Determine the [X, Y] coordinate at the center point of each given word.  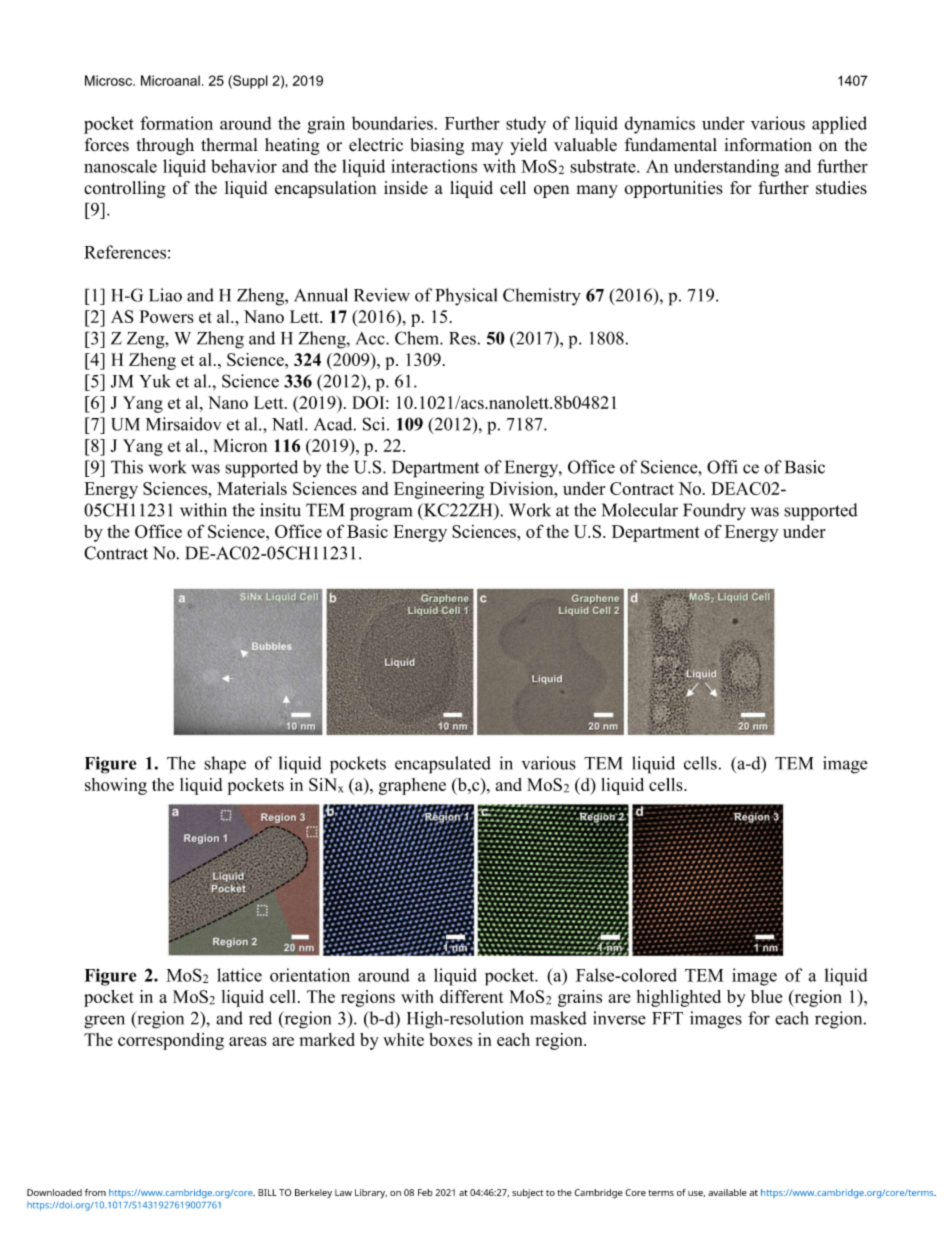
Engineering [439, 490]
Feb [425, 1192]
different [472, 996]
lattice [239, 975]
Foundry [714, 512]
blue [766, 996]
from [95, 1192]
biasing [437, 146]
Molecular [640, 510]
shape [225, 765]
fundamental [671, 145]
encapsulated [443, 765]
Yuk [155, 381]
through [165, 146]
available [727, 1192]
